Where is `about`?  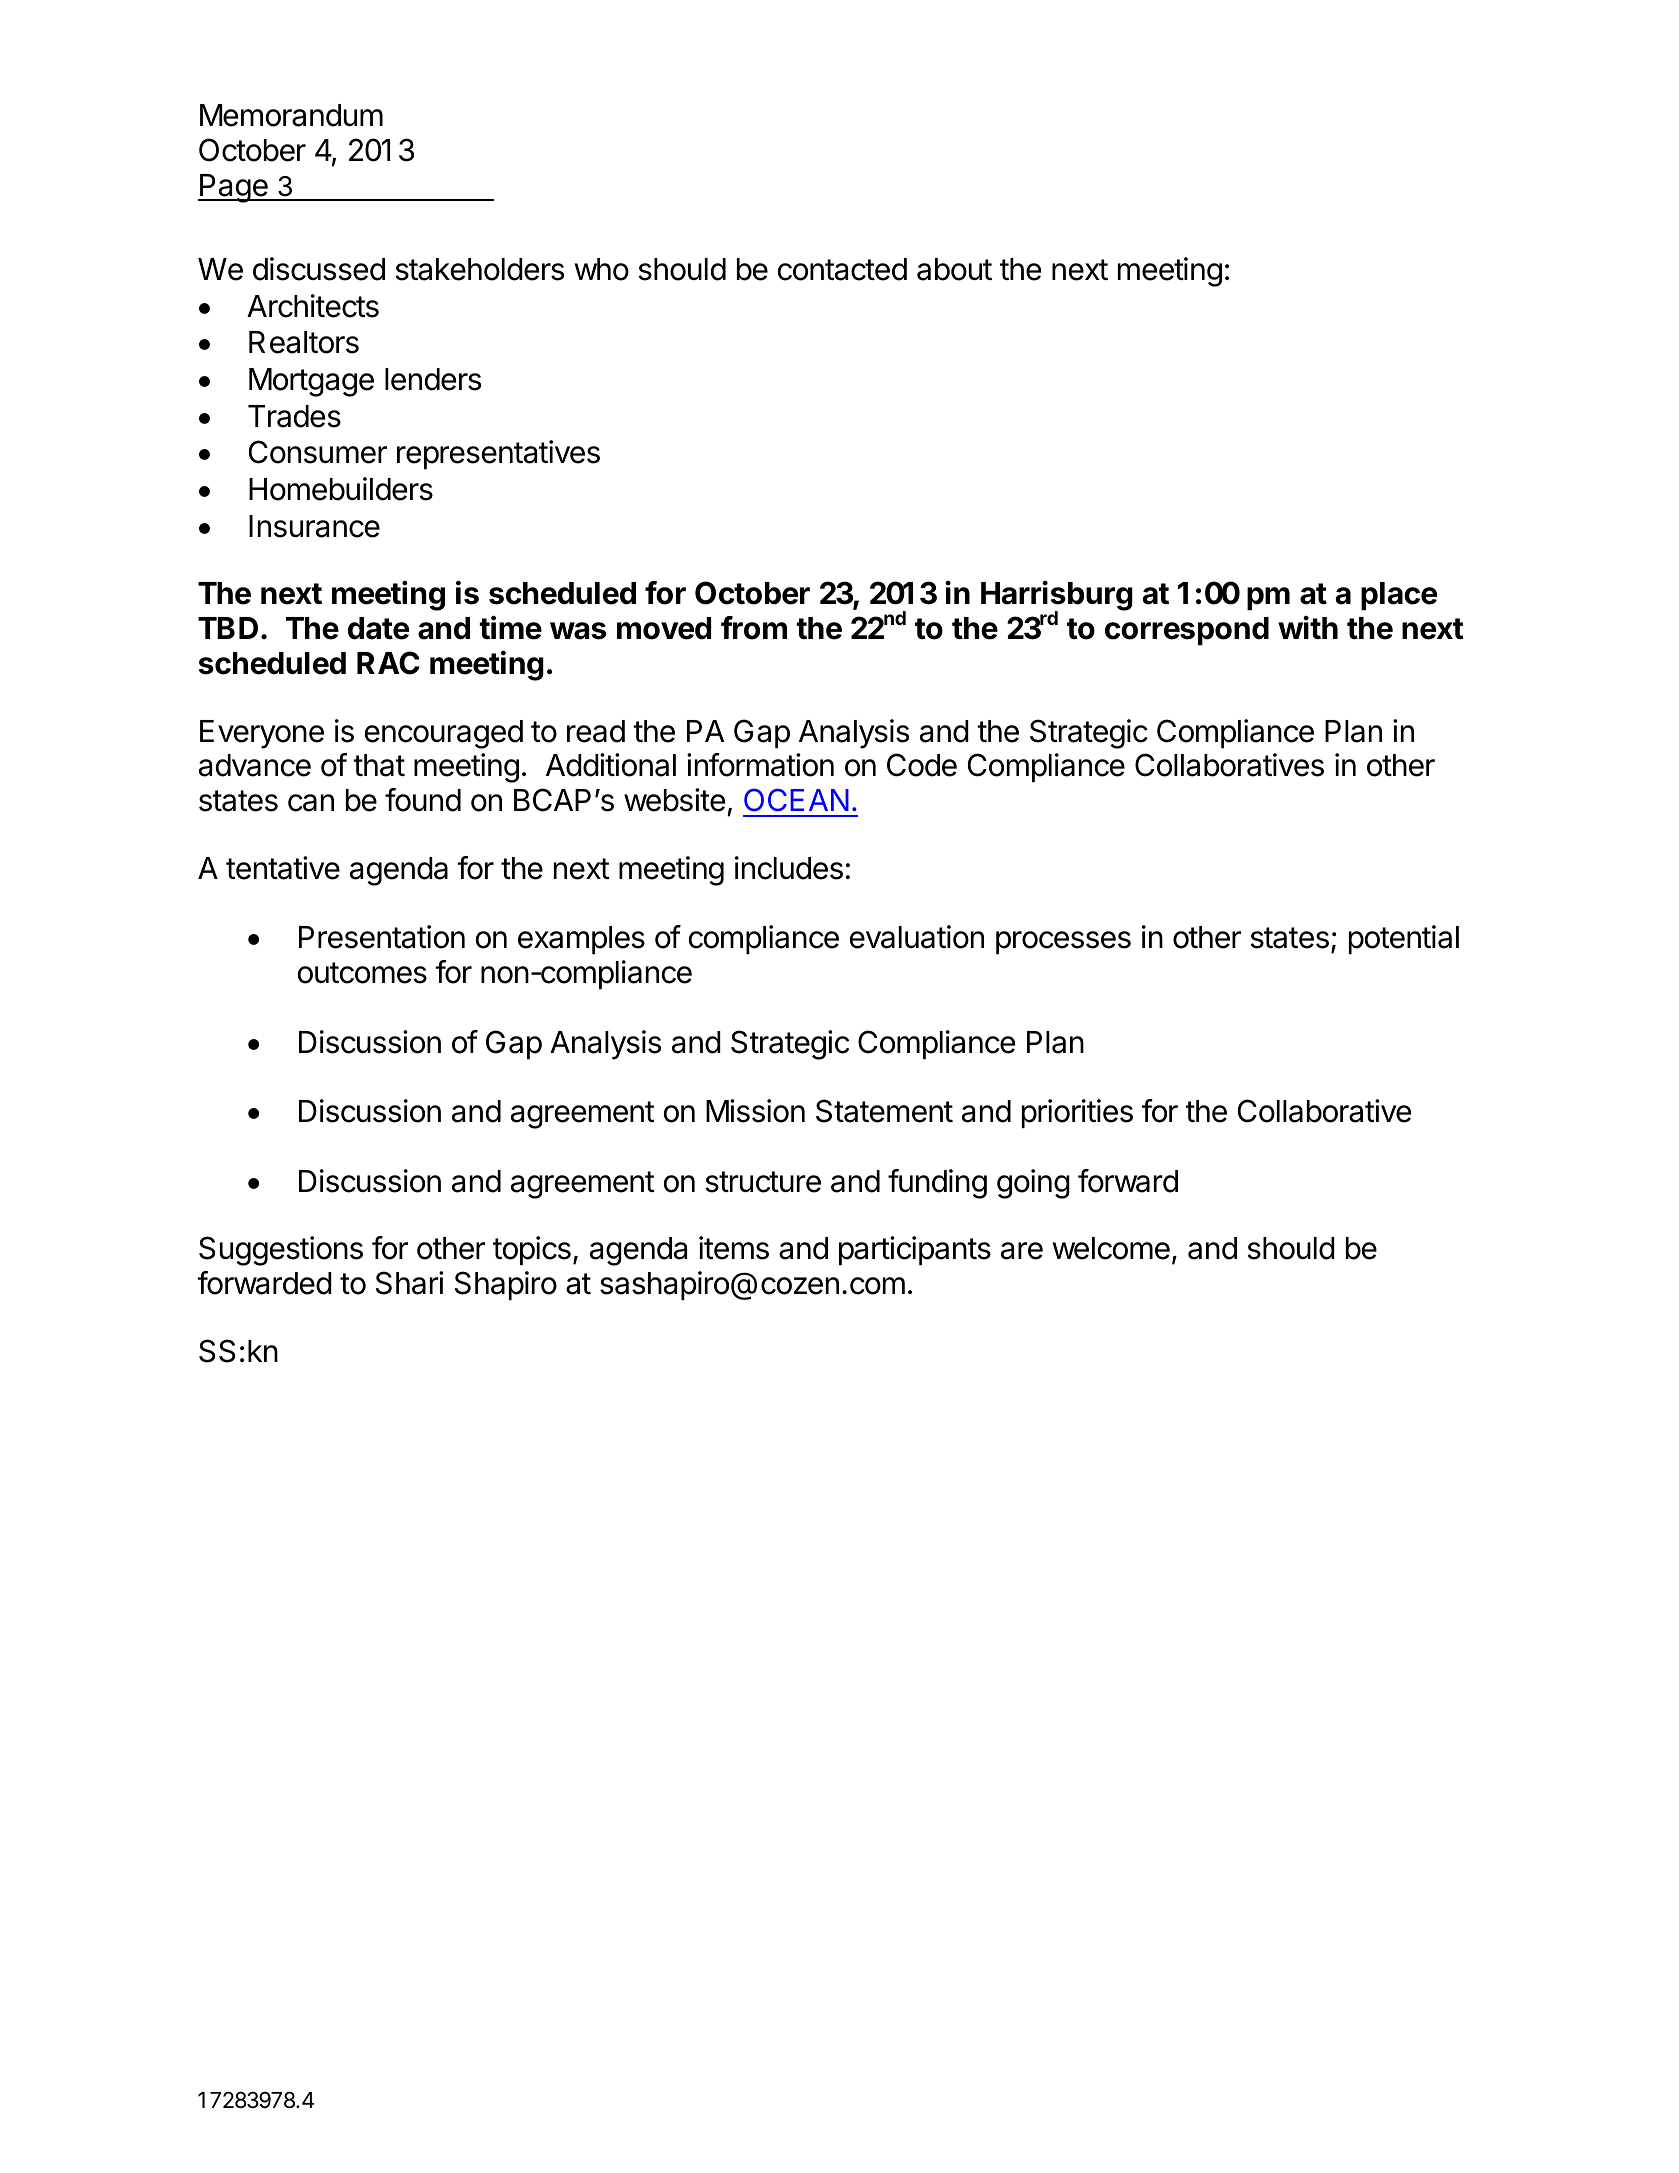
about is located at coordinates (954, 269).
